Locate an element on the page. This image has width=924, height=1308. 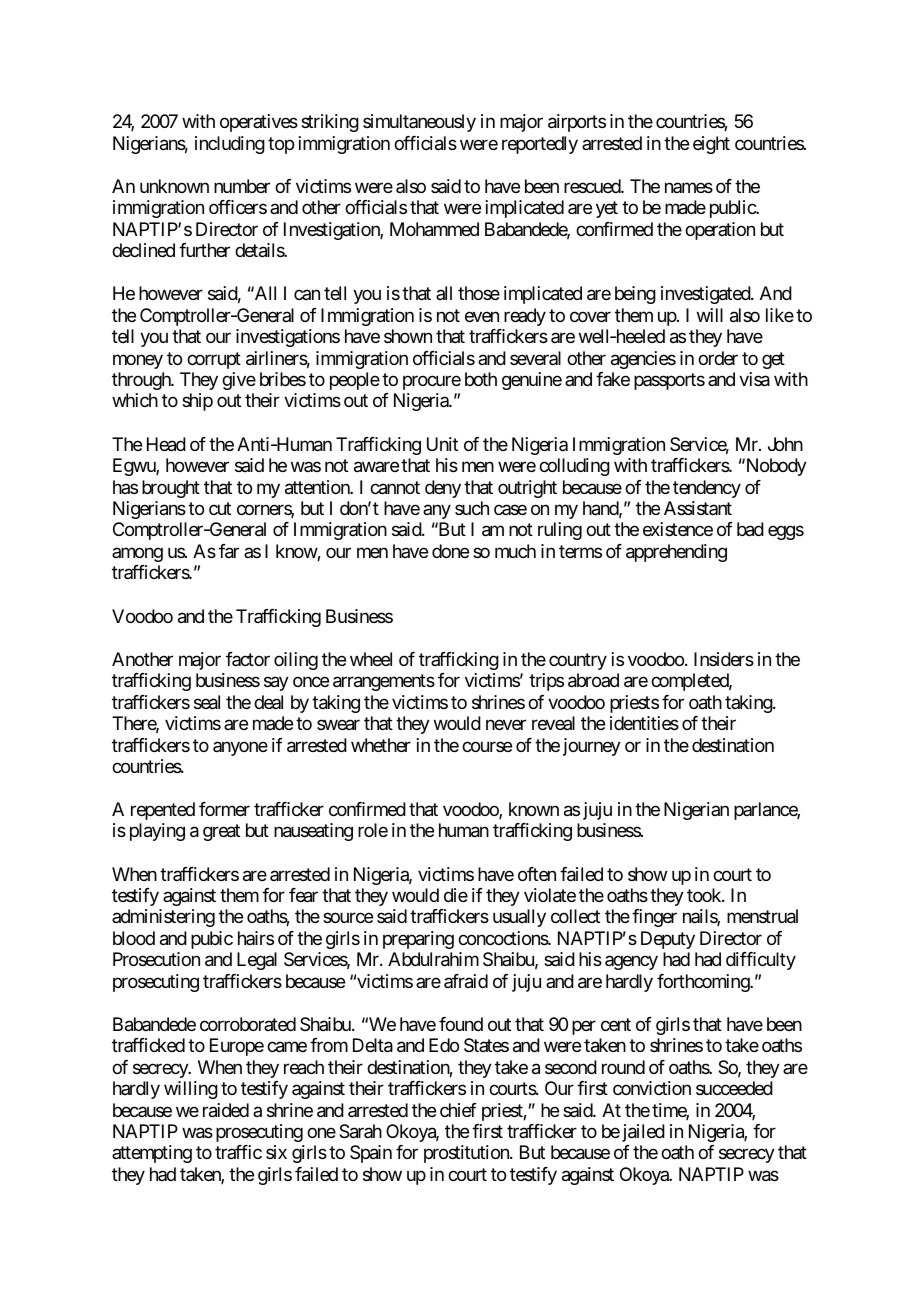
factor is located at coordinates (248, 659).
